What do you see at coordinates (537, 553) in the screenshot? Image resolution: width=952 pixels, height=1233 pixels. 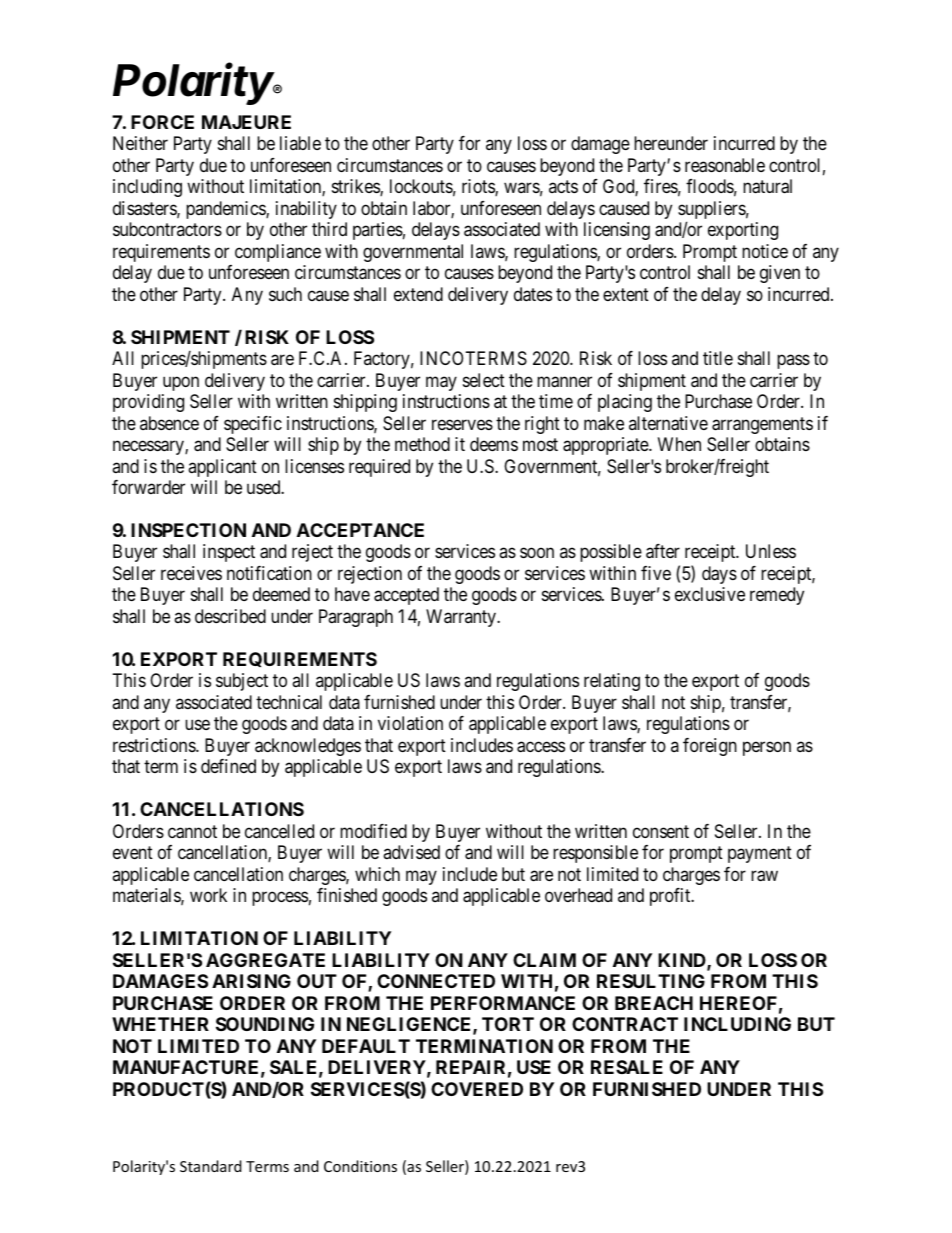 I see `soon` at bounding box center [537, 553].
